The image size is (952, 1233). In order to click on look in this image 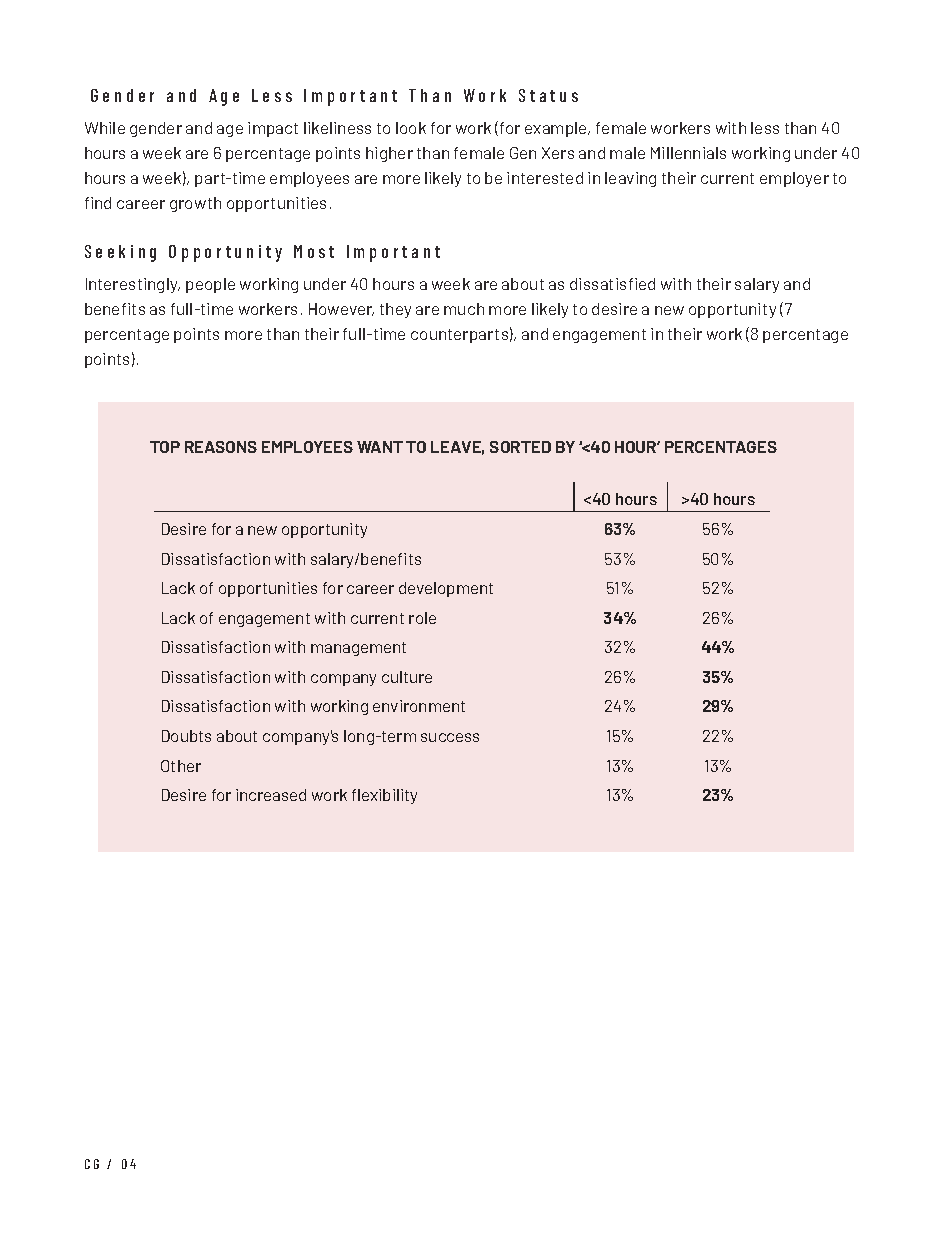, I will do `click(411, 128)`.
